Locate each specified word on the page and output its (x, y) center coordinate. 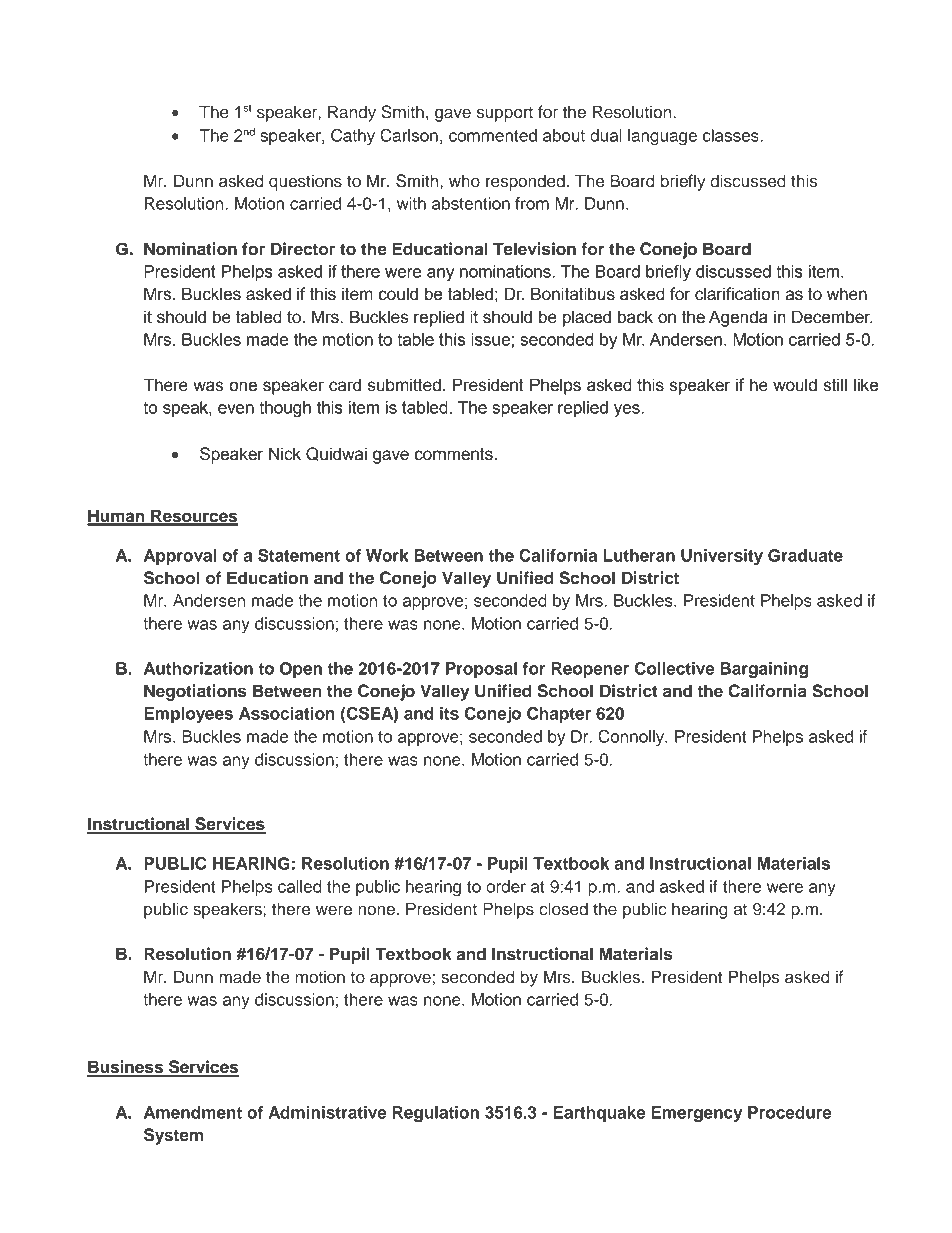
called (300, 886)
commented (493, 135)
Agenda (738, 318)
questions (305, 182)
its (449, 713)
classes (732, 135)
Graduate (805, 555)
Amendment (193, 1112)
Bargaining (764, 670)
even (236, 409)
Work (387, 555)
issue (490, 339)
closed (563, 909)
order (506, 886)
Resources (193, 517)
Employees (188, 715)
